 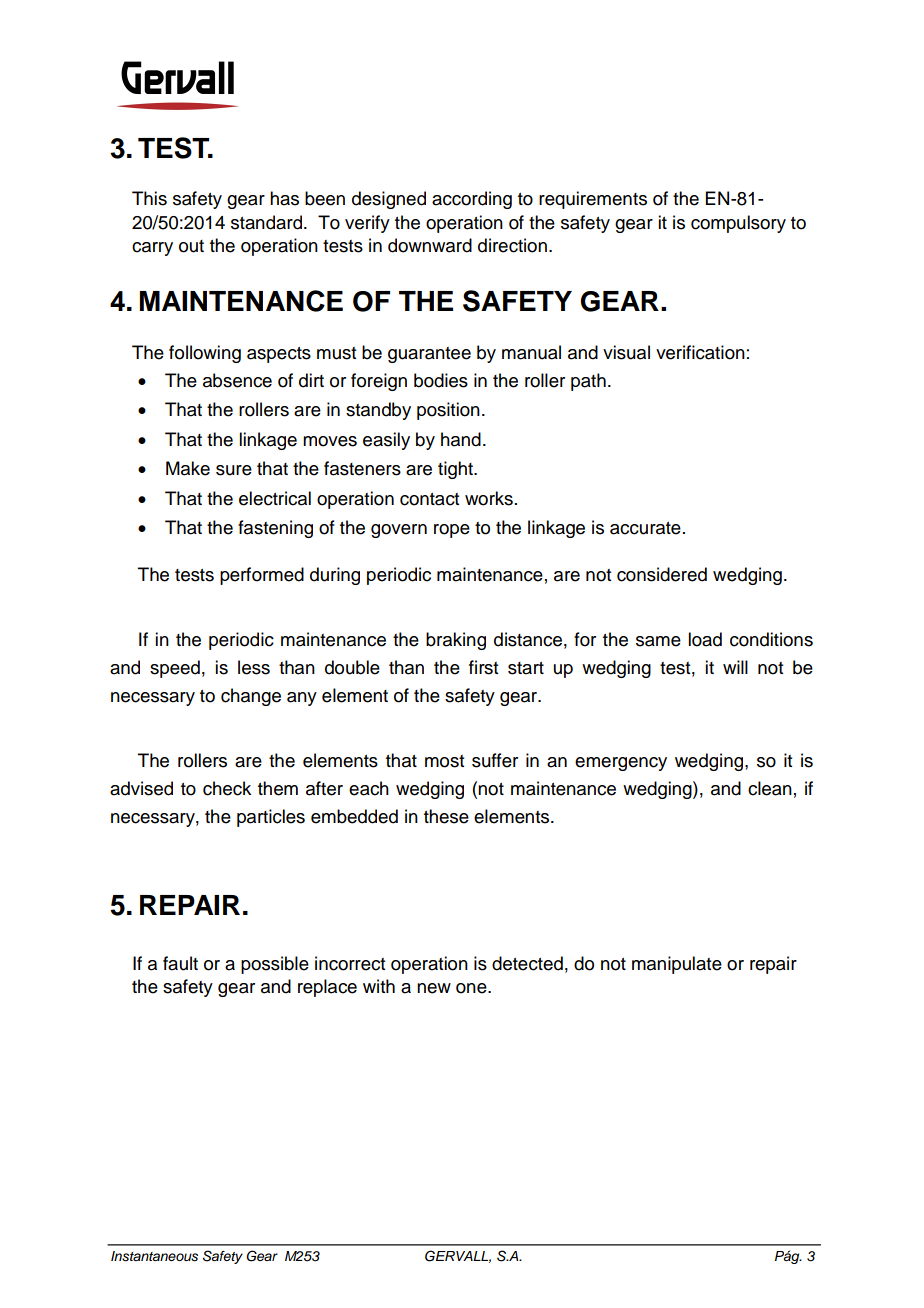 What do you see at coordinates (191, 246) in the document?
I see `out` at bounding box center [191, 246].
